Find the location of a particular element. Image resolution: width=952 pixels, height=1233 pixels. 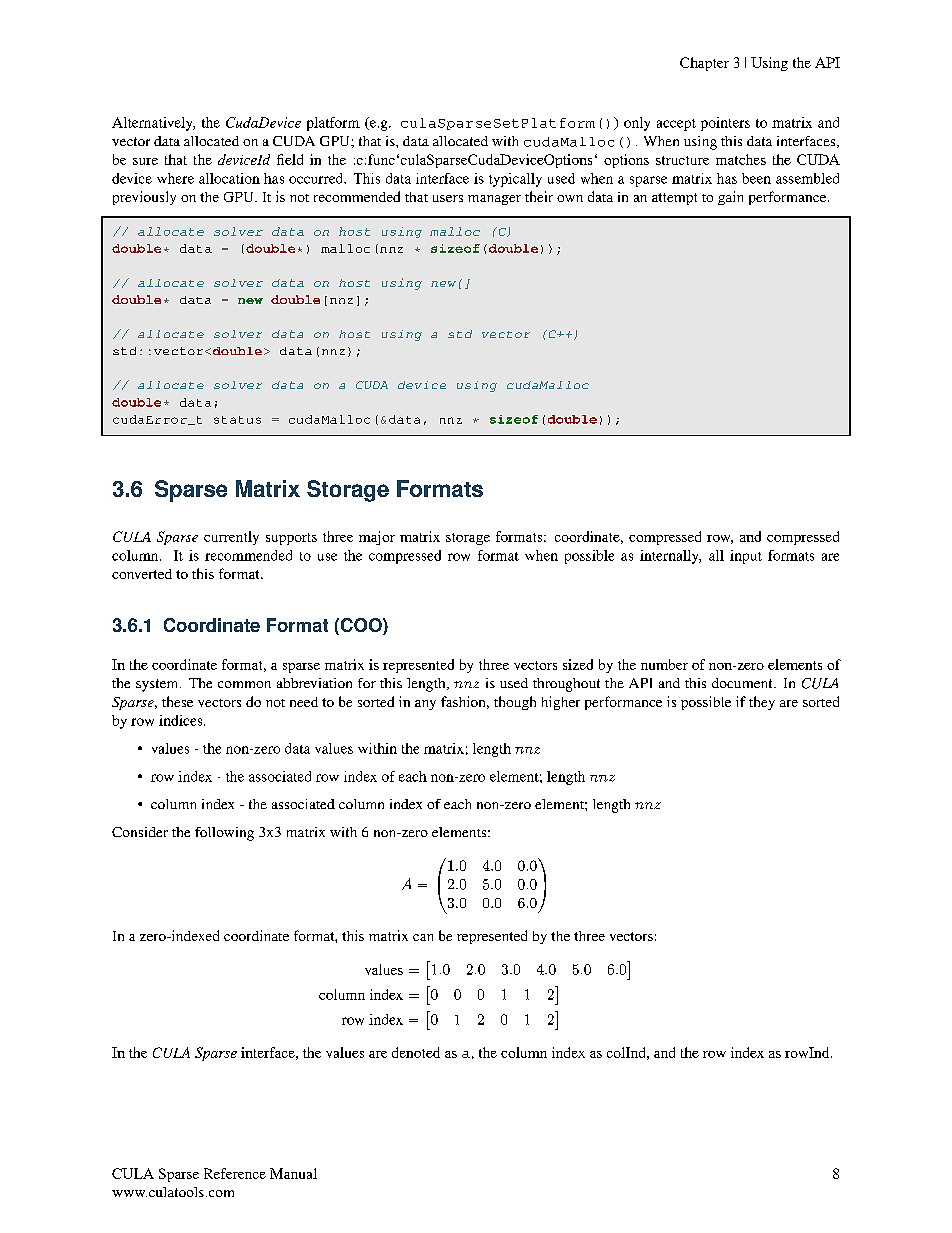

Reference is located at coordinates (235, 1173).
